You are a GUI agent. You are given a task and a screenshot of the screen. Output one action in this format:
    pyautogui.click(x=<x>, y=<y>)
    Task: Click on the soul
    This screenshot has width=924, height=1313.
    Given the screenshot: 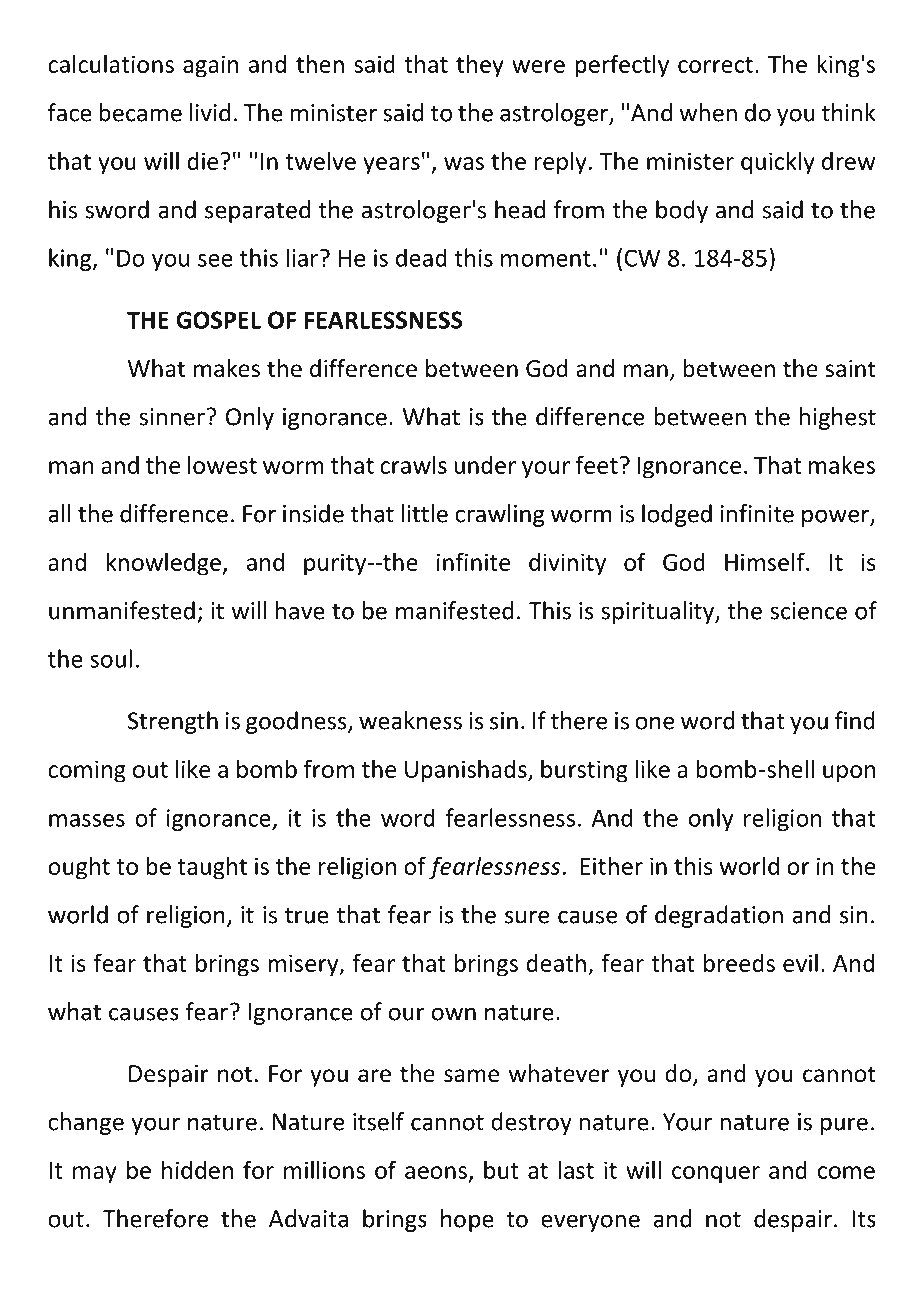 What is the action you would take?
    pyautogui.click(x=111, y=658)
